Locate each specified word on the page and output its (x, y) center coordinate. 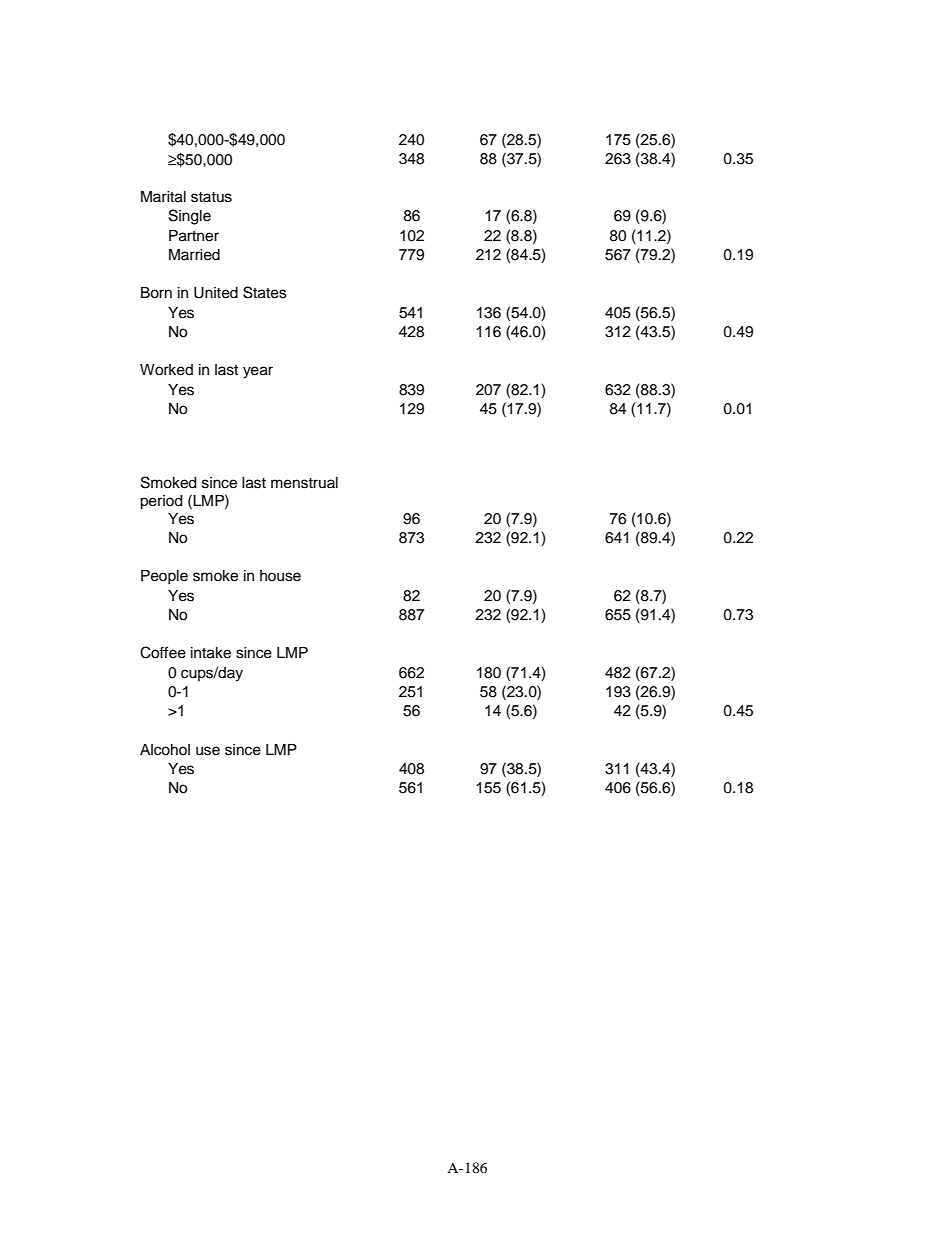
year (258, 372)
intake (211, 653)
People (164, 577)
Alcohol (165, 750)
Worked (166, 370)
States (265, 292)
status (211, 197)
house (280, 576)
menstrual (304, 483)
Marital (163, 197)
